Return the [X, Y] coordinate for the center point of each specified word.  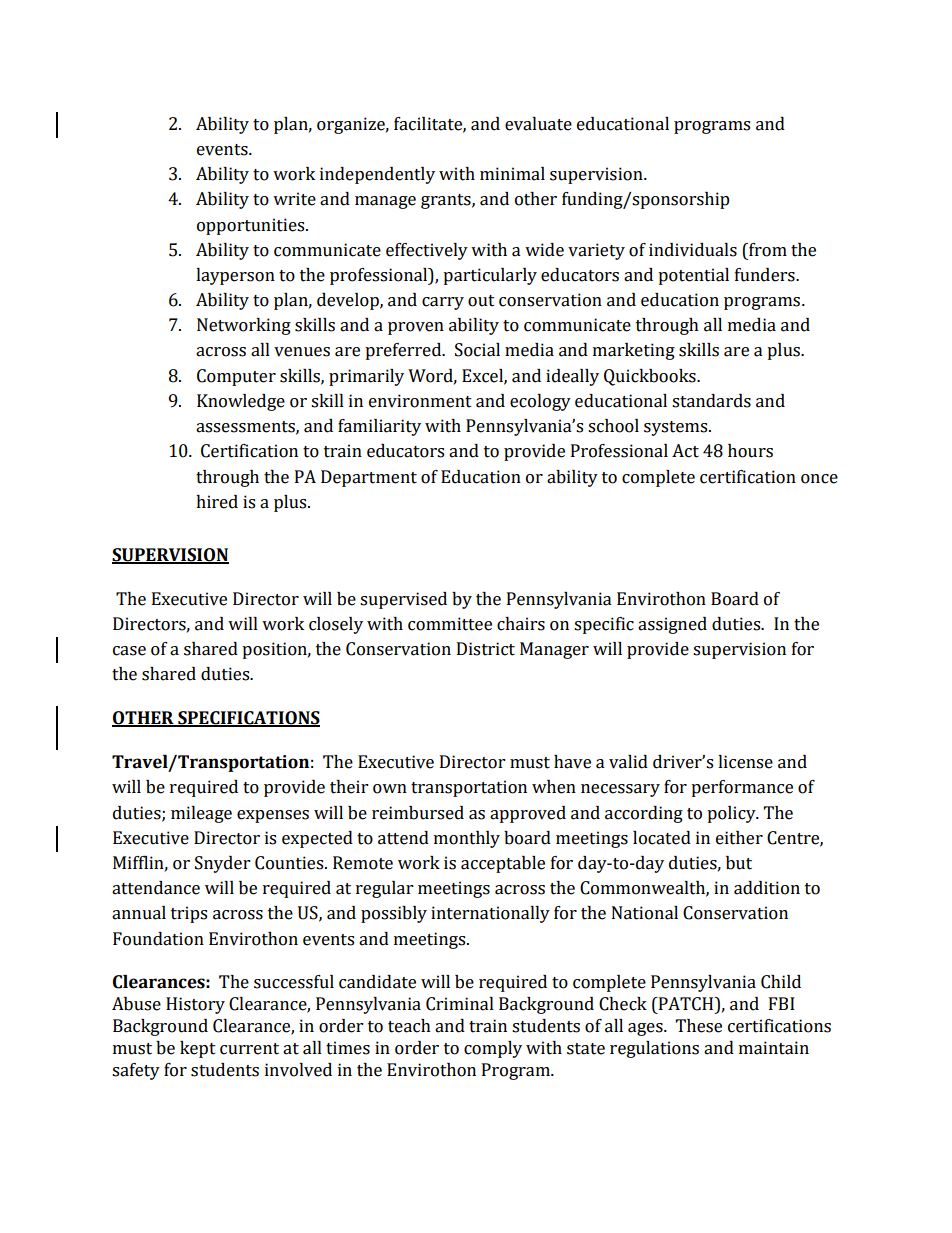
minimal [512, 174]
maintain [774, 1048]
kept [198, 1049]
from [767, 250]
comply [493, 1049]
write [294, 199]
